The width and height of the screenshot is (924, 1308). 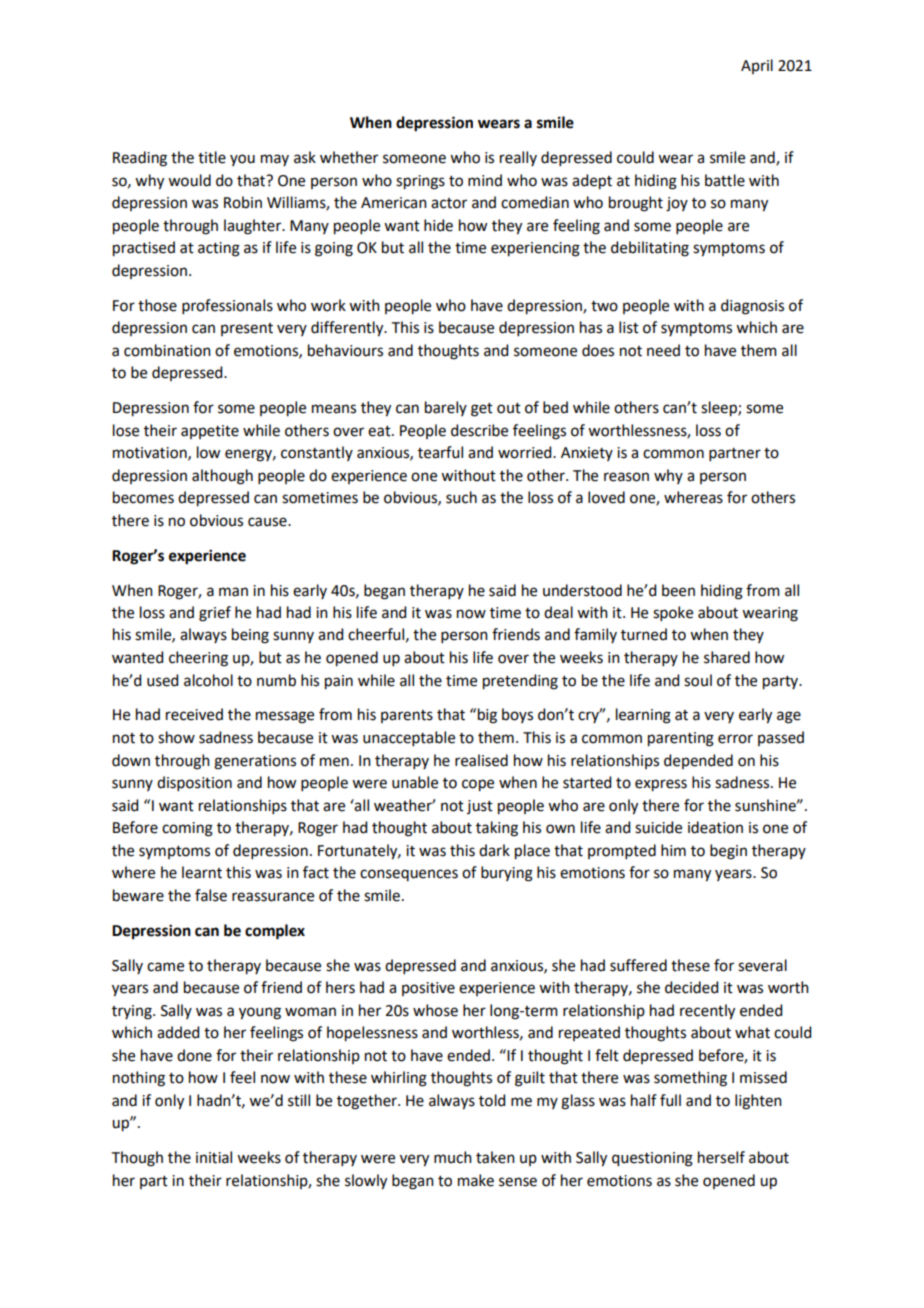 I want to click on combination, so click(x=167, y=350).
